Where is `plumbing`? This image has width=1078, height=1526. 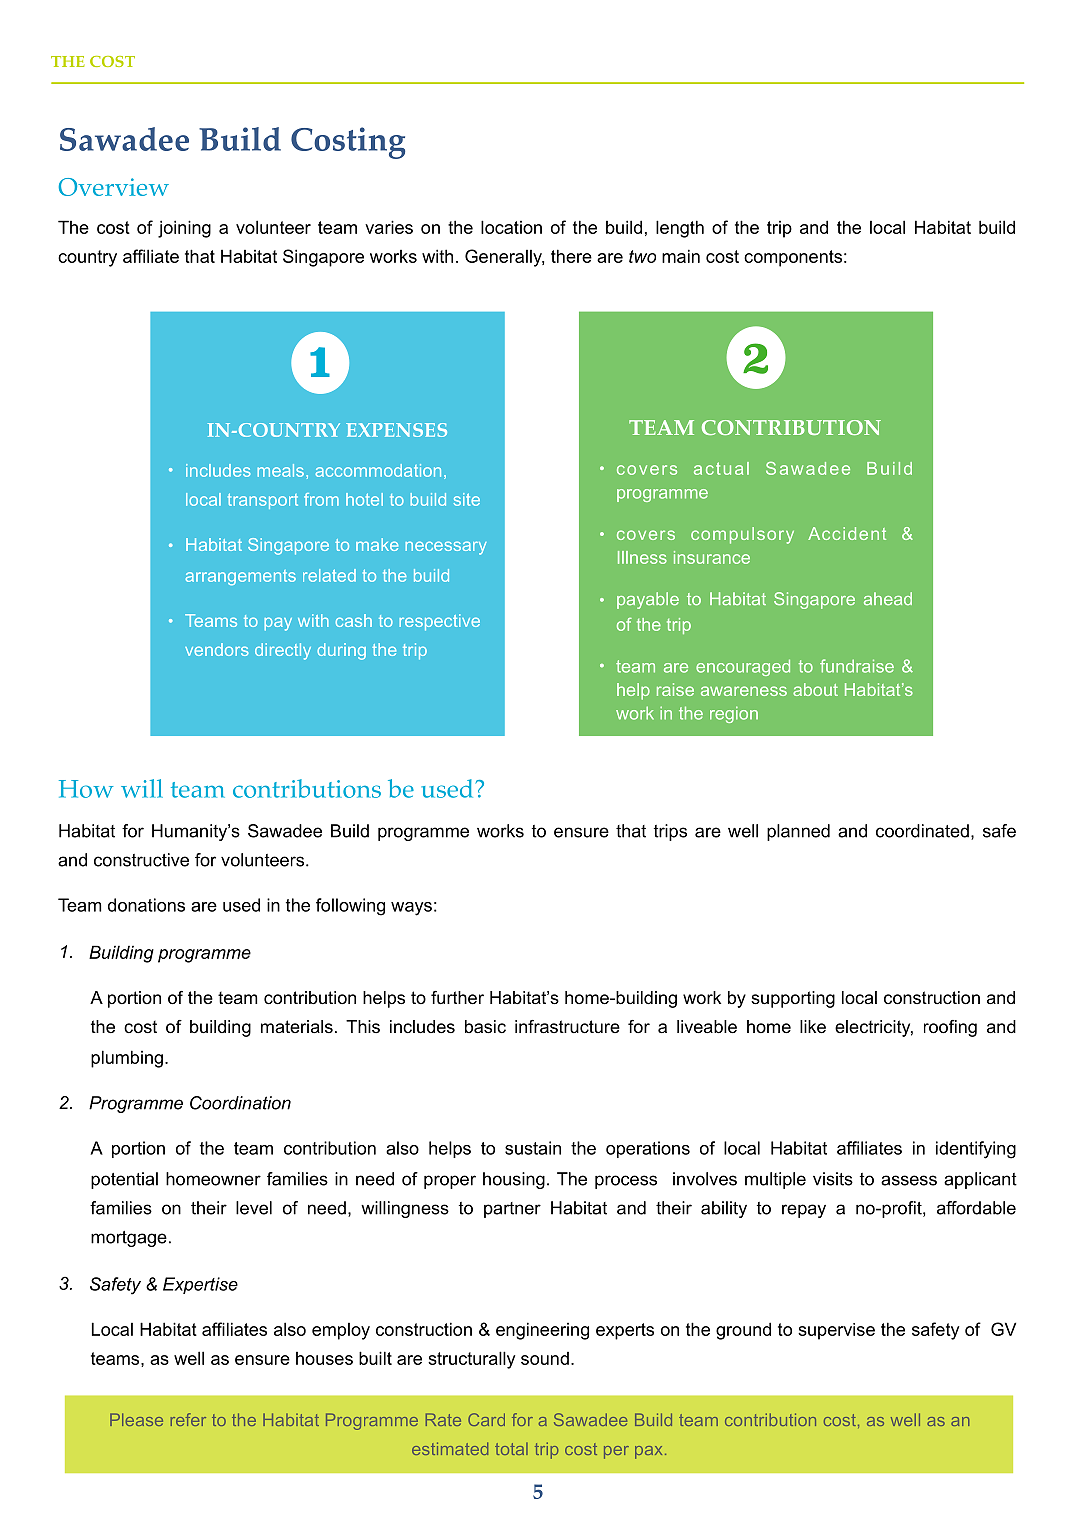
plumbing is located at coordinates (127, 1059).
